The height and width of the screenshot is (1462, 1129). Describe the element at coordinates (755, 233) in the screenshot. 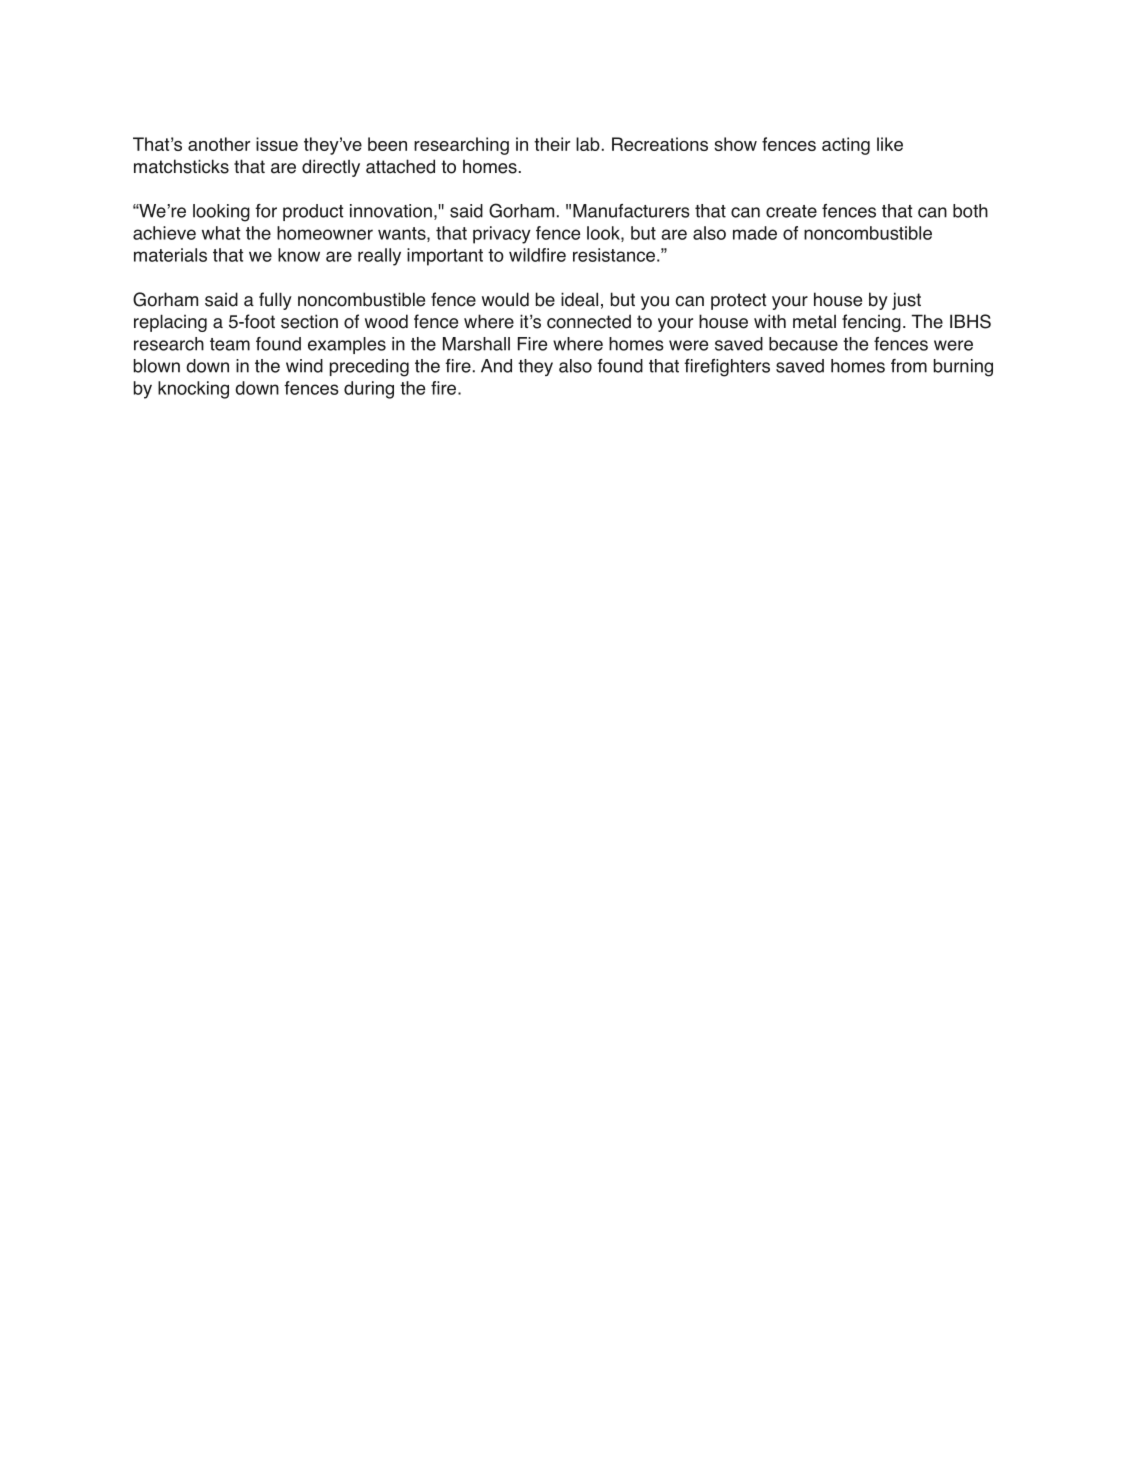

I see `made` at that location.
